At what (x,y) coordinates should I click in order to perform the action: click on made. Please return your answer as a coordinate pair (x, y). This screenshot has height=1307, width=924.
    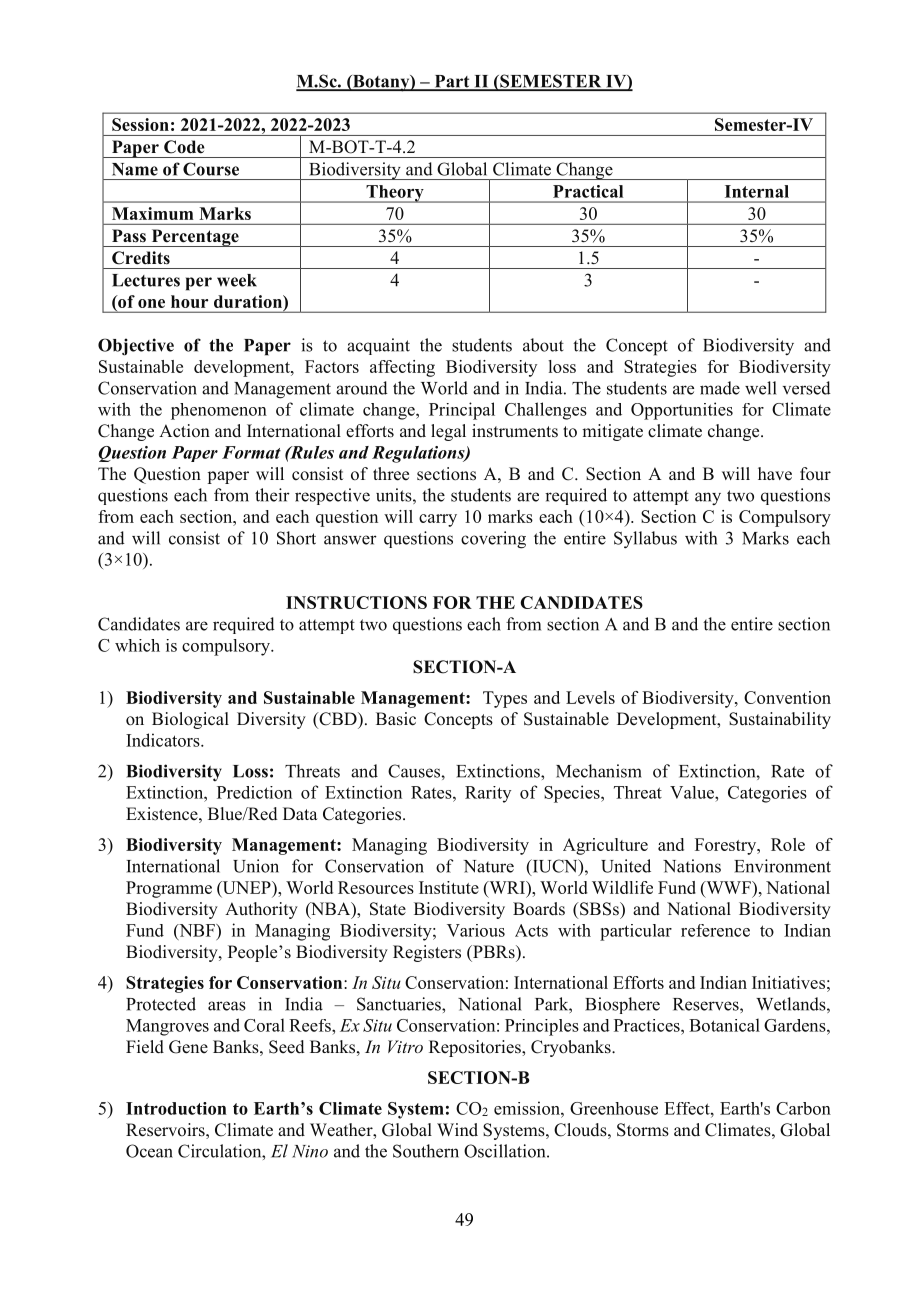
    Looking at the image, I should click on (720, 388).
